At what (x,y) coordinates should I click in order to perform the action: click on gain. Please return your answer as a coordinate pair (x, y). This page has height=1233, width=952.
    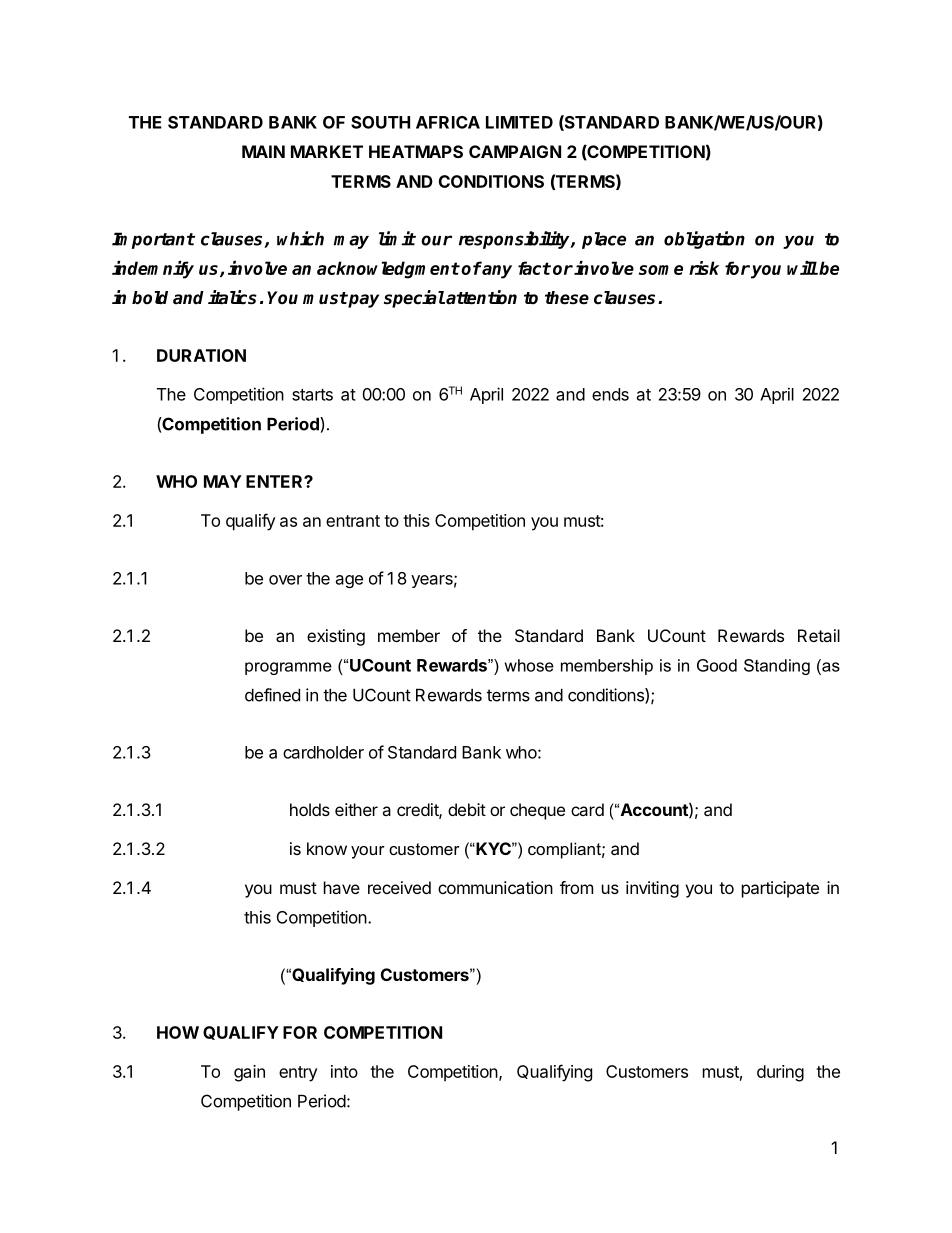
    Looking at the image, I should click on (249, 1073).
